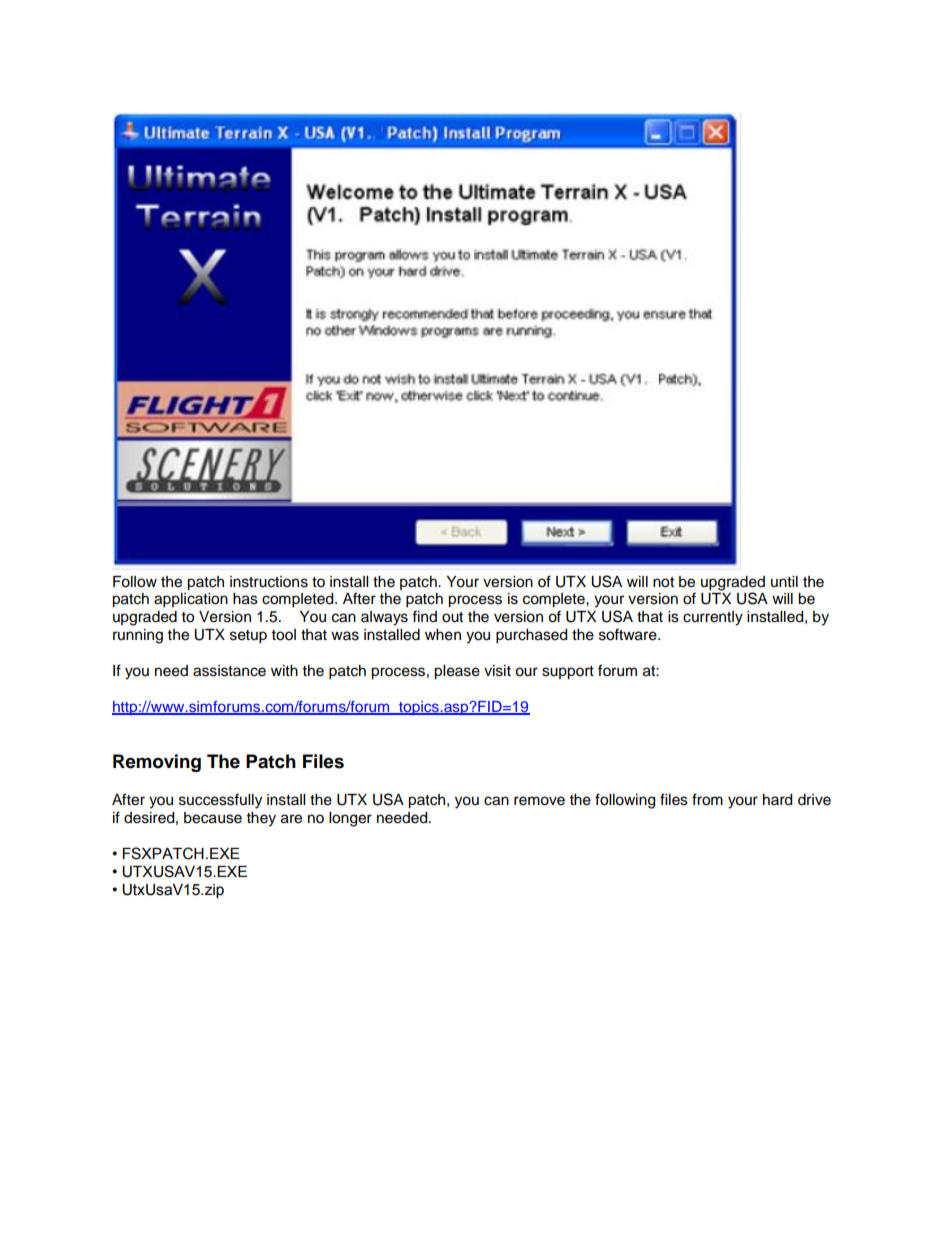  Describe the element at coordinates (424, 616) in the screenshot. I see `find` at that location.
